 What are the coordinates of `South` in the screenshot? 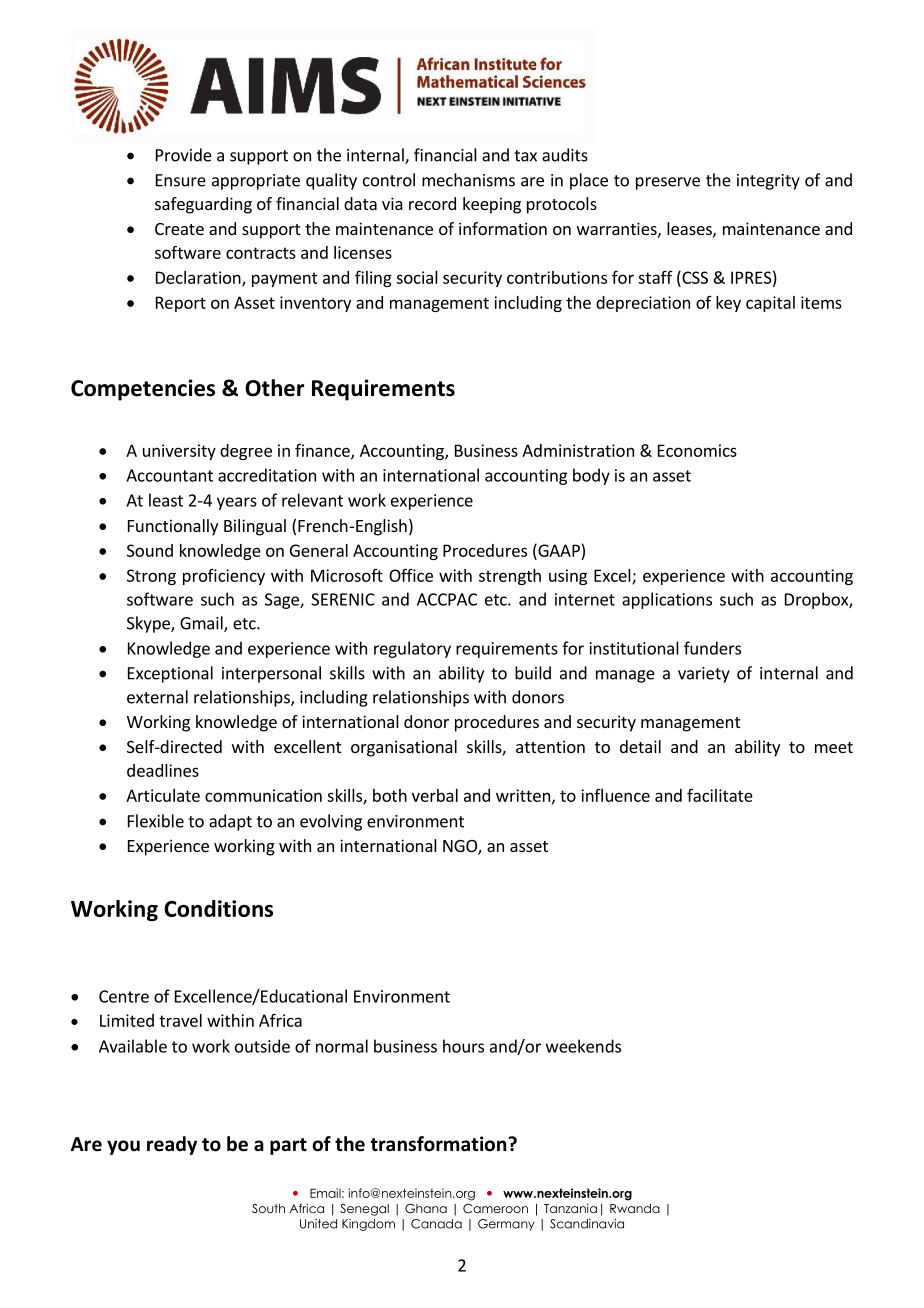 It's located at (268, 1208).
